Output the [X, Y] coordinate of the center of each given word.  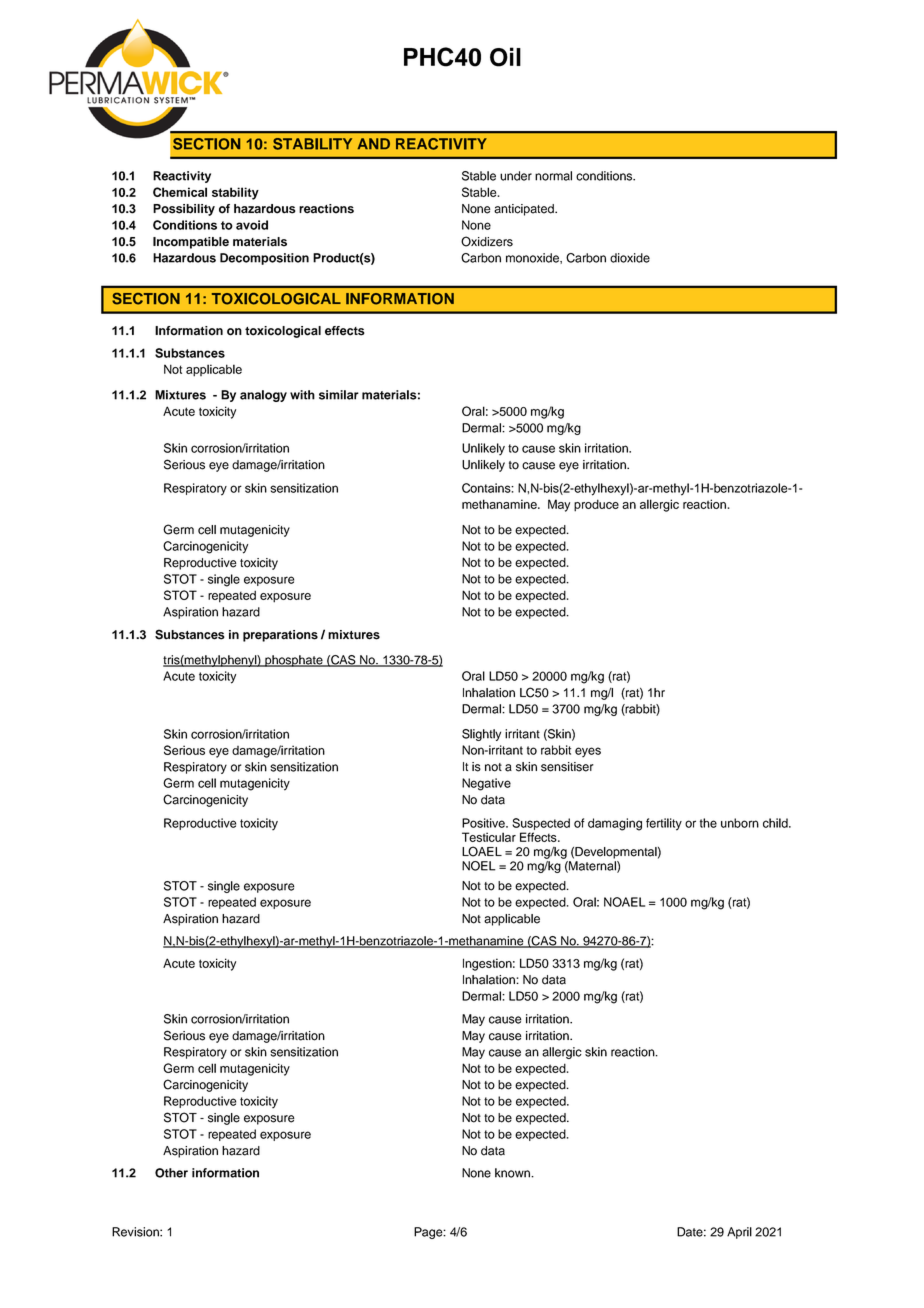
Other [171, 1173]
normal [553, 176]
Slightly [481, 735]
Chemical [180, 192]
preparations [280, 636]
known [513, 1173]
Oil [505, 57]
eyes [588, 752]
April [739, 1233]
